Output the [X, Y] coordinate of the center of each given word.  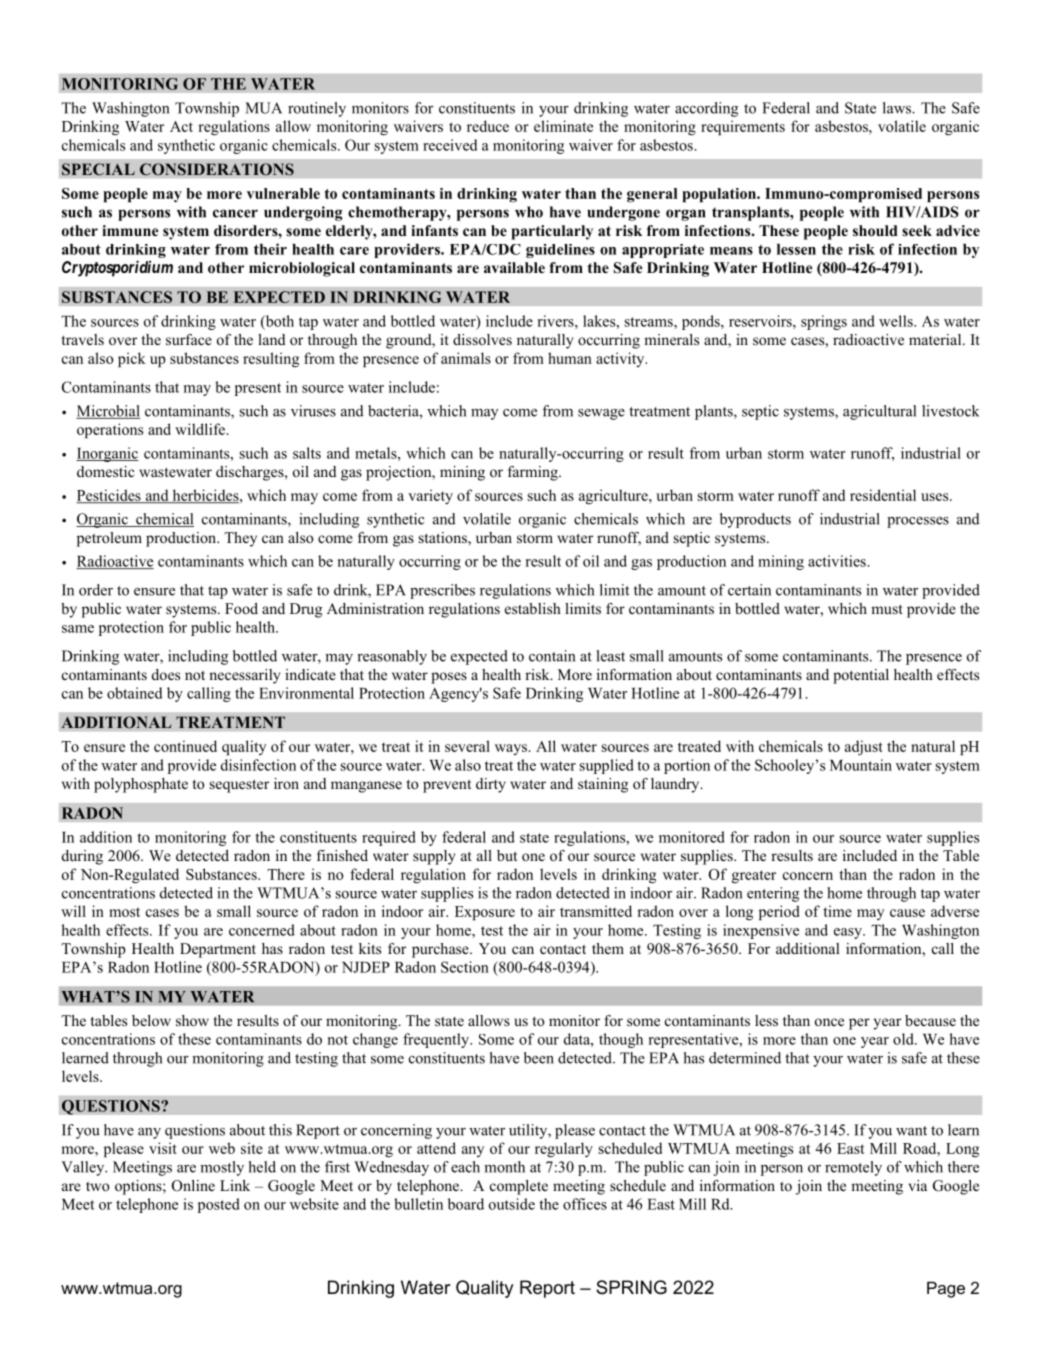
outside [512, 1204]
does [166, 674]
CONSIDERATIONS [217, 169]
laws [898, 108]
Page [946, 1289]
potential [861, 676]
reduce [488, 126]
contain [552, 656]
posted [219, 1205]
